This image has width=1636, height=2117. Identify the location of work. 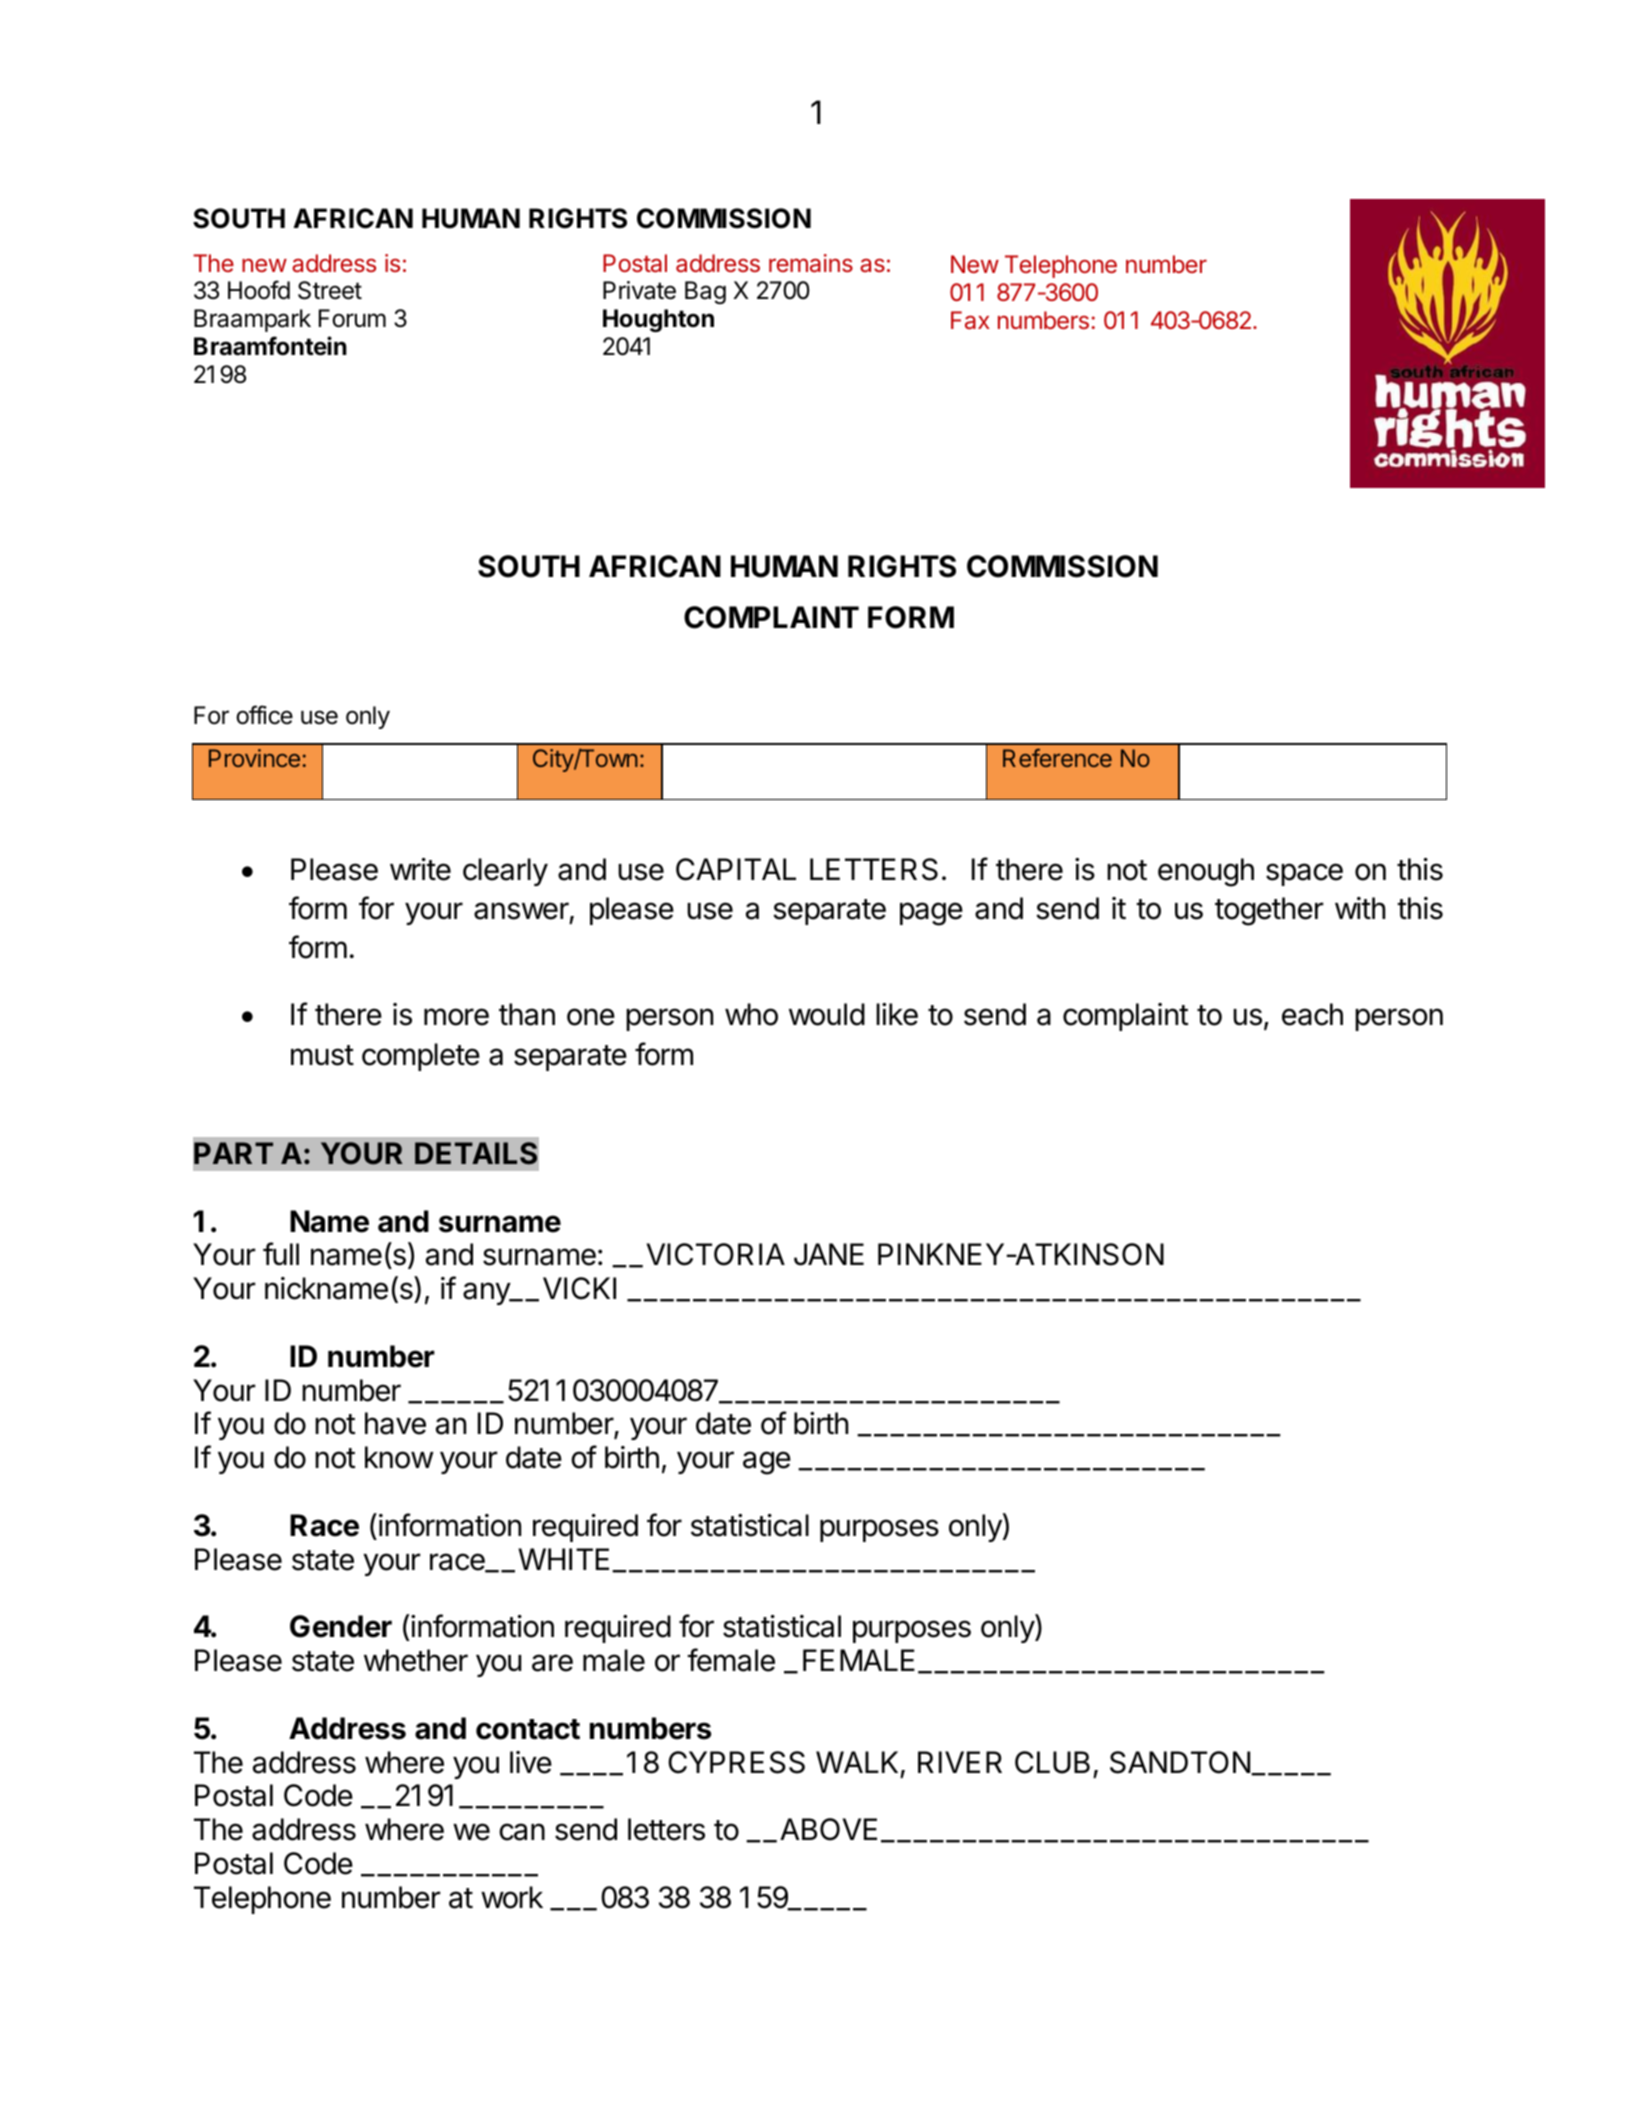
(512, 1897).
